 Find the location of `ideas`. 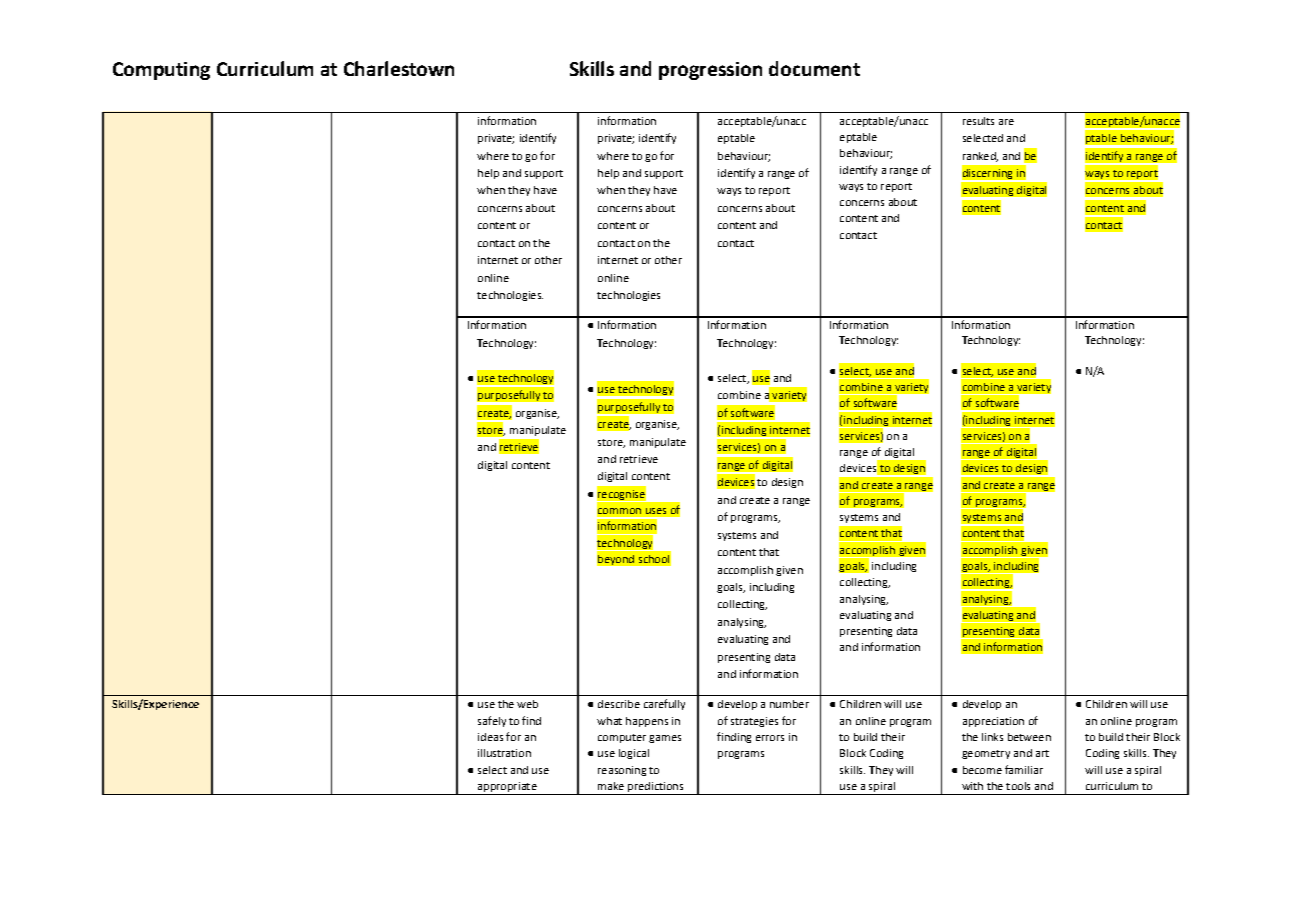

ideas is located at coordinates (490, 737).
